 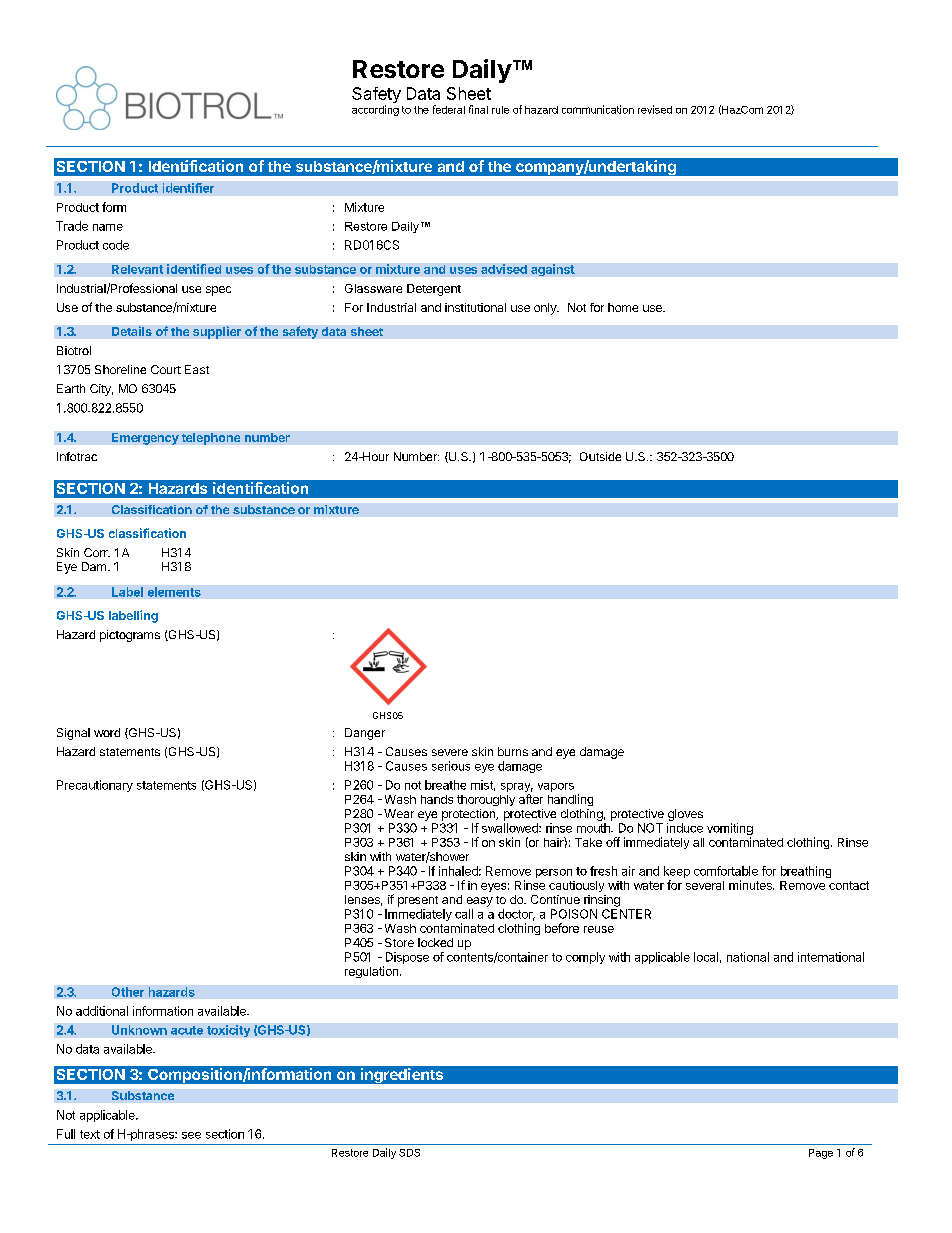 I want to click on Precautionary, so click(x=95, y=786).
